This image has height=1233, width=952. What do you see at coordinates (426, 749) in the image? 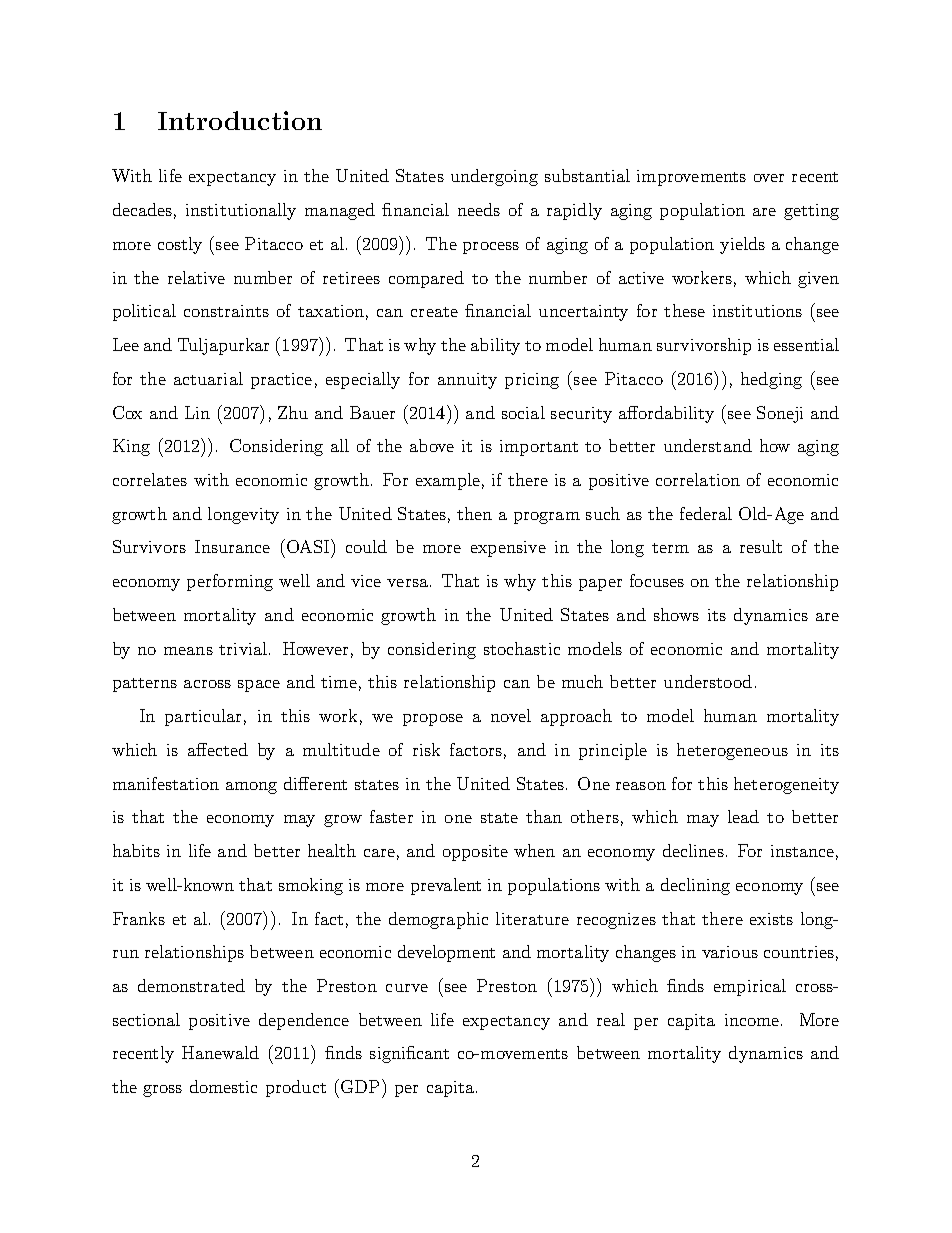
I see `risk` at bounding box center [426, 749].
